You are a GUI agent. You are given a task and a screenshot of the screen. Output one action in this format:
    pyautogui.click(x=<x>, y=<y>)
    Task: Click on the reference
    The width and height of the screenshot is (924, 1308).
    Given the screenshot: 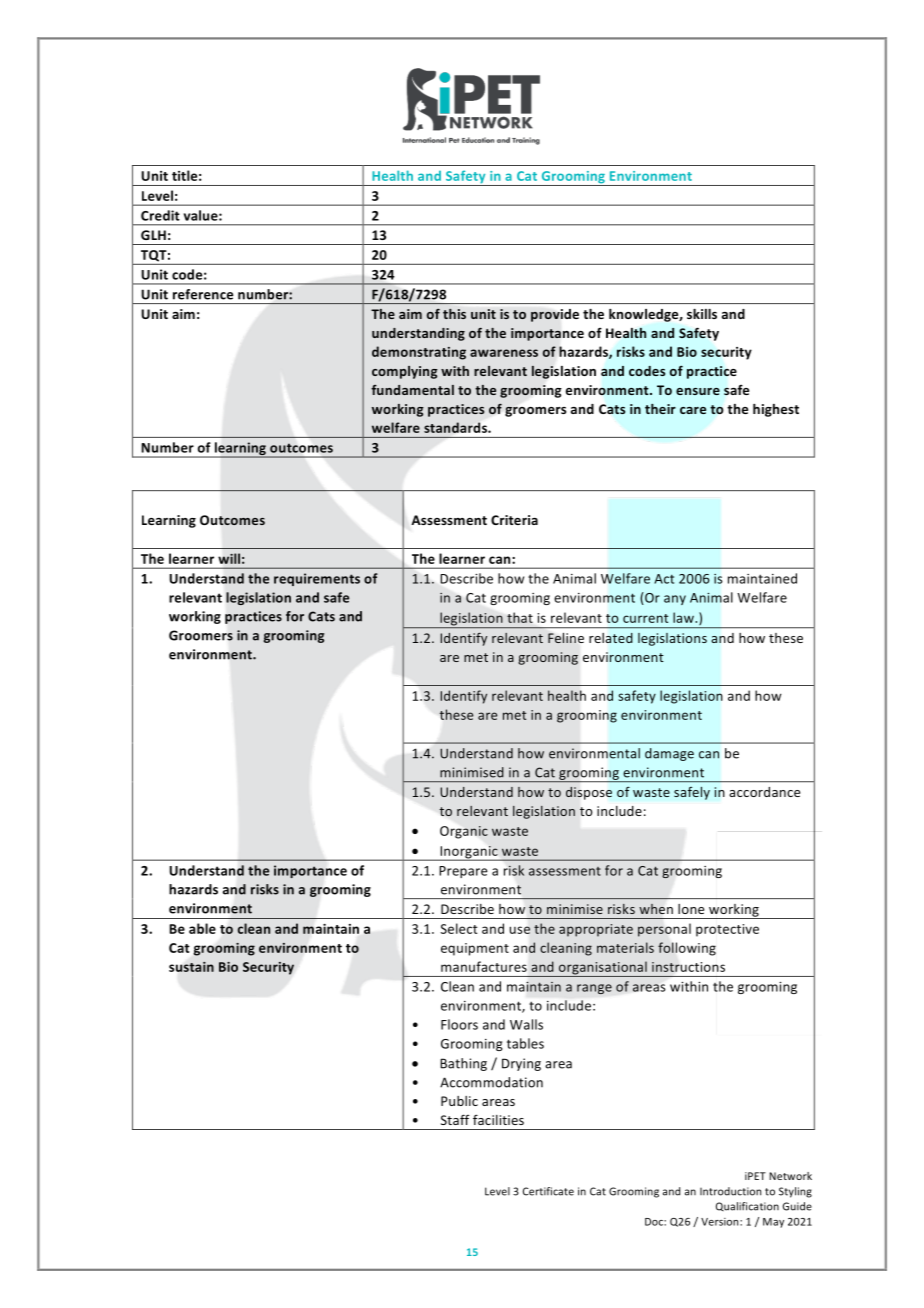 What is the action you would take?
    pyautogui.click(x=203, y=294)
